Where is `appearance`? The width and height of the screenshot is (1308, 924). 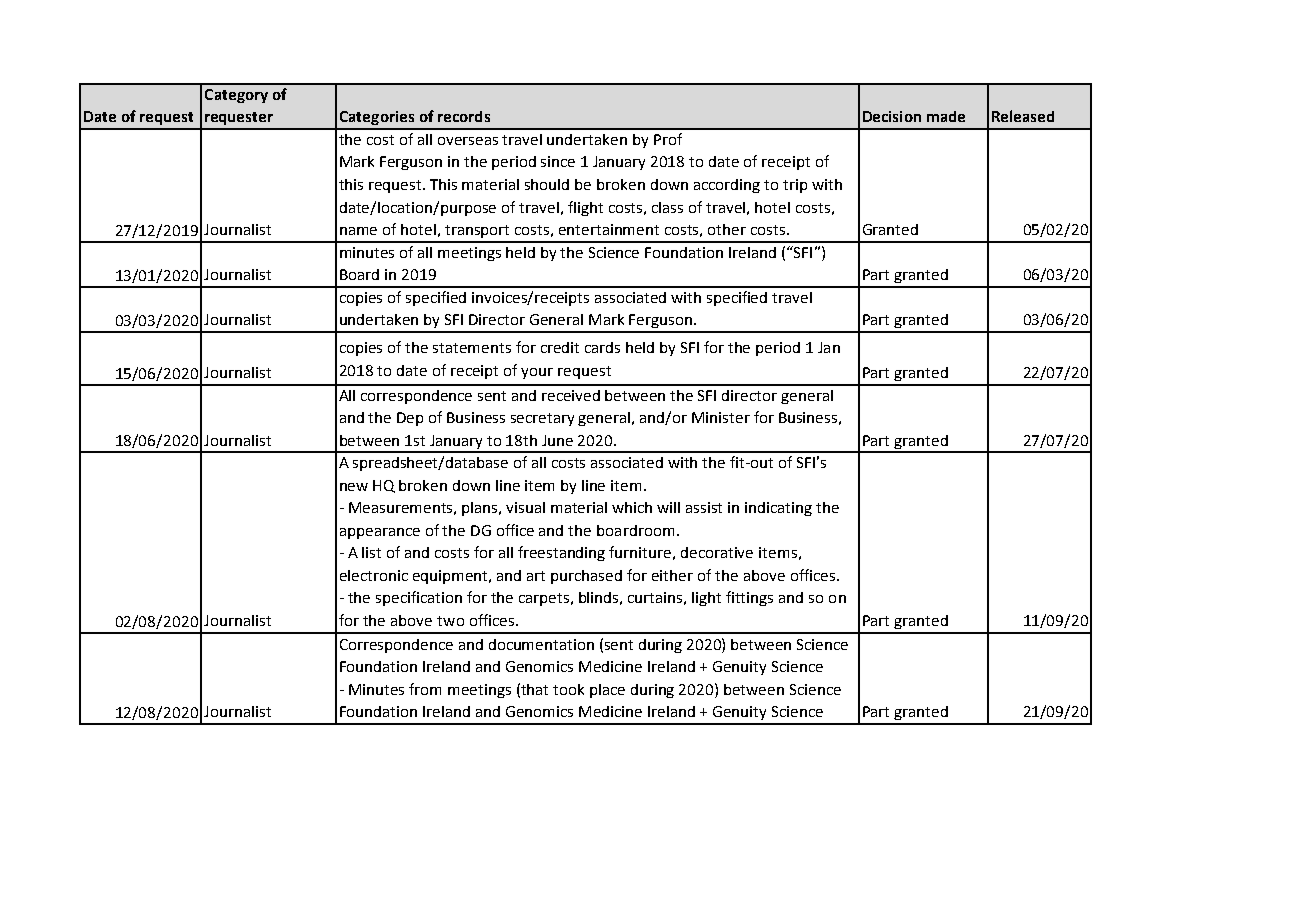
appearance is located at coordinates (380, 533).
